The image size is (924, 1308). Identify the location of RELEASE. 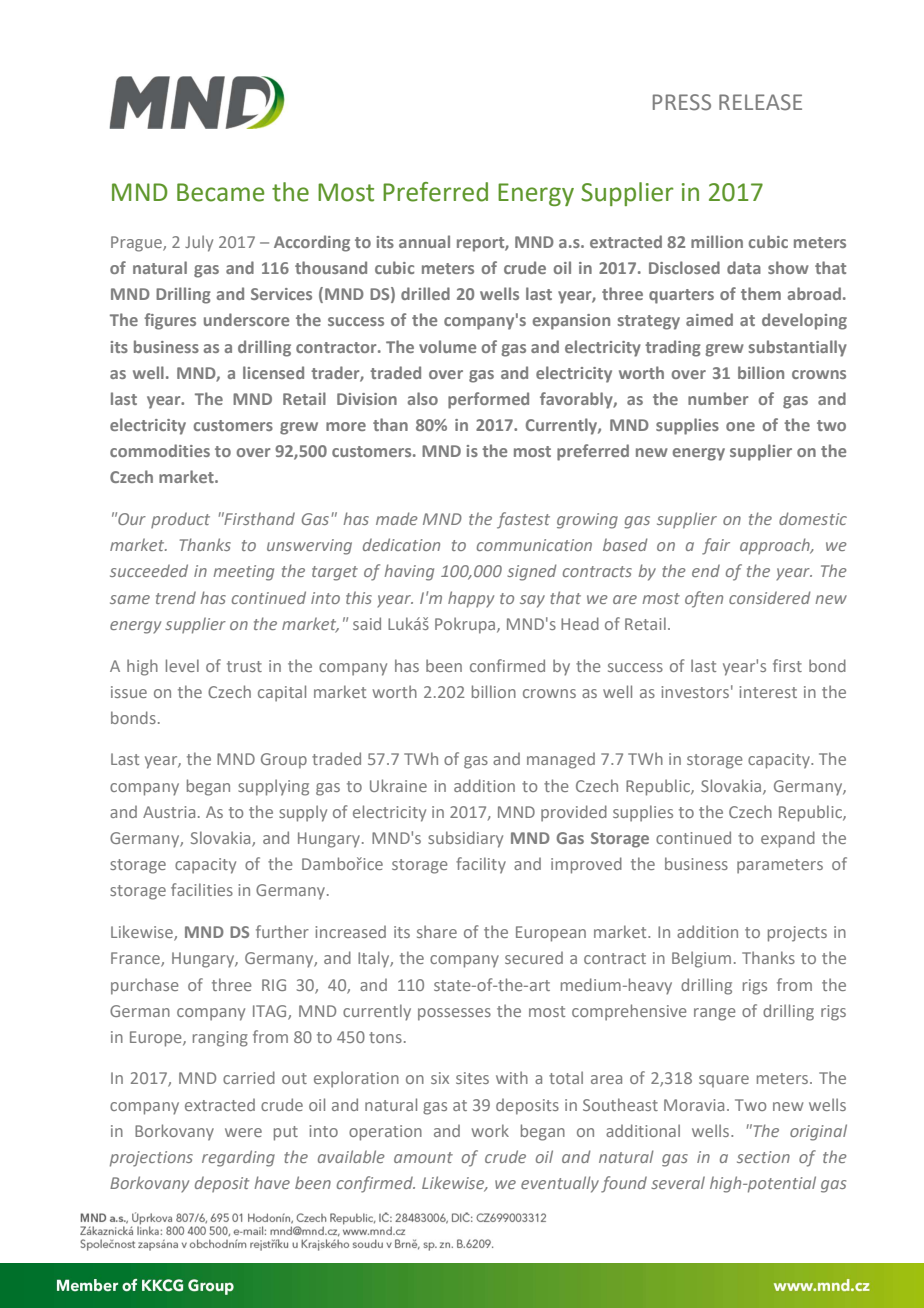
(760, 102).
